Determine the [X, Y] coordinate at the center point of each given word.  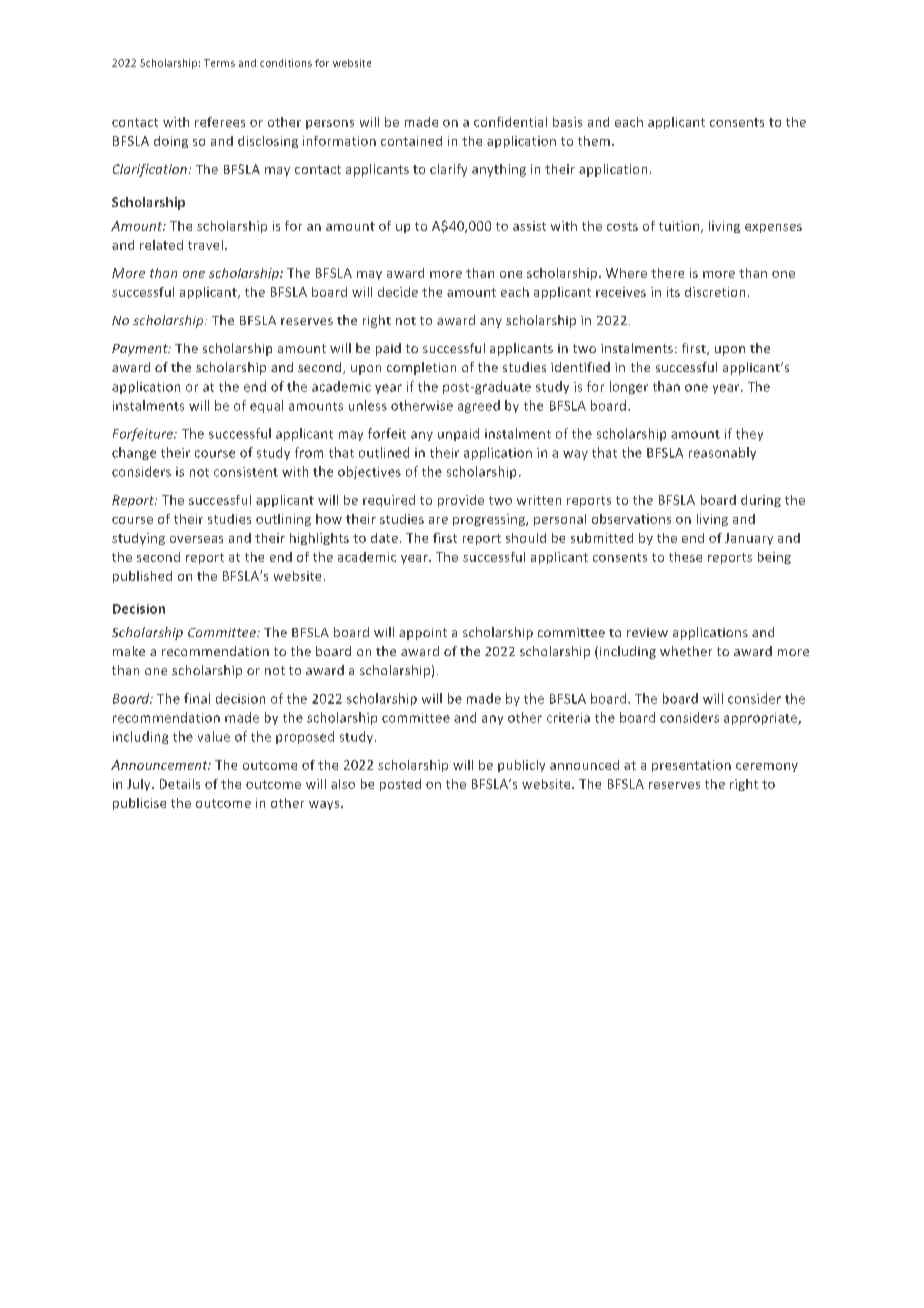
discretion [715, 292]
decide [398, 292]
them [594, 141]
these [685, 557]
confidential [510, 122]
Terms [219, 63]
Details [180, 784]
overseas [196, 539]
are [438, 520]
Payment [141, 350]
